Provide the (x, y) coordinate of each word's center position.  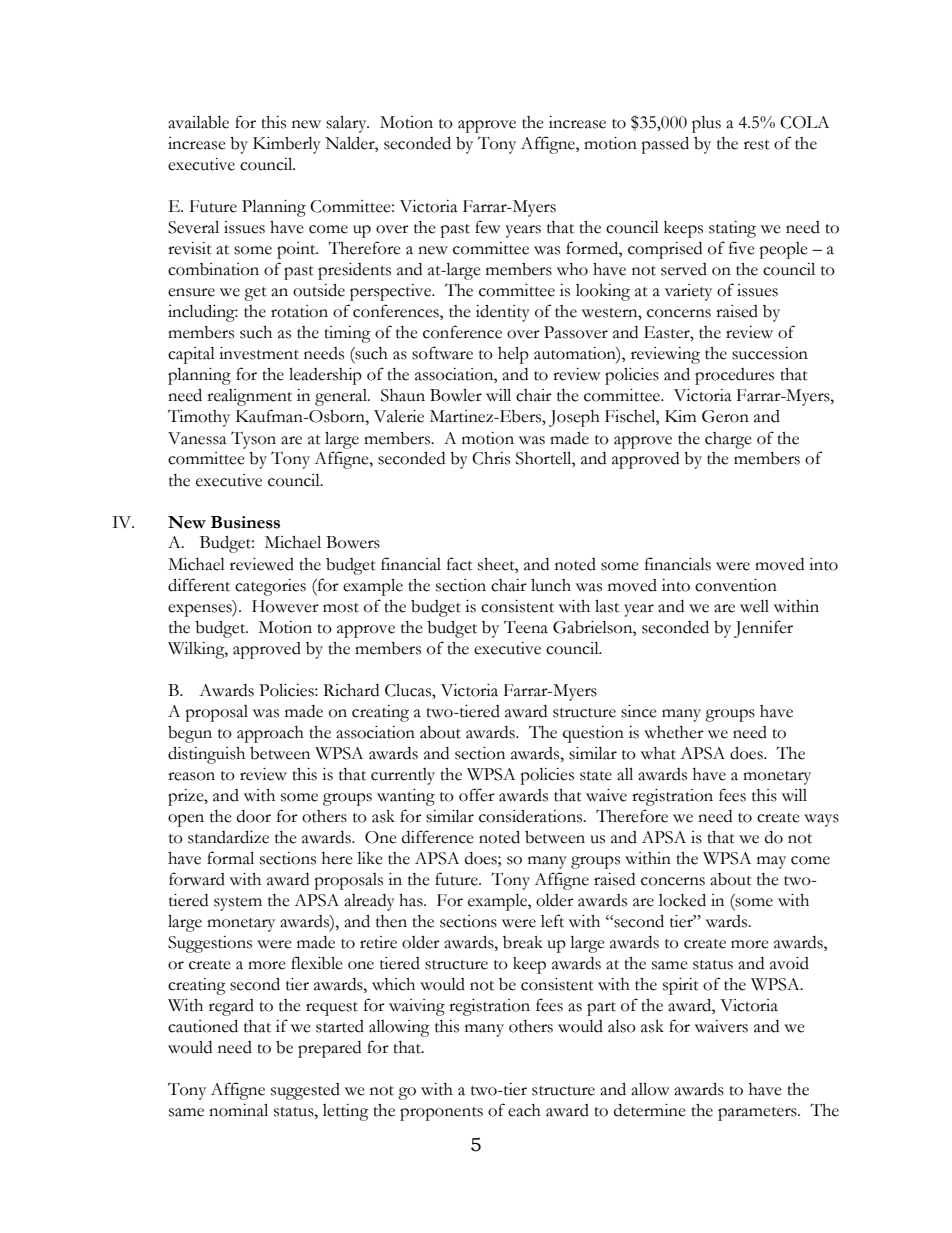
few (487, 227)
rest (757, 145)
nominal (238, 1110)
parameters (758, 1114)
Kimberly (287, 145)
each (524, 1110)
